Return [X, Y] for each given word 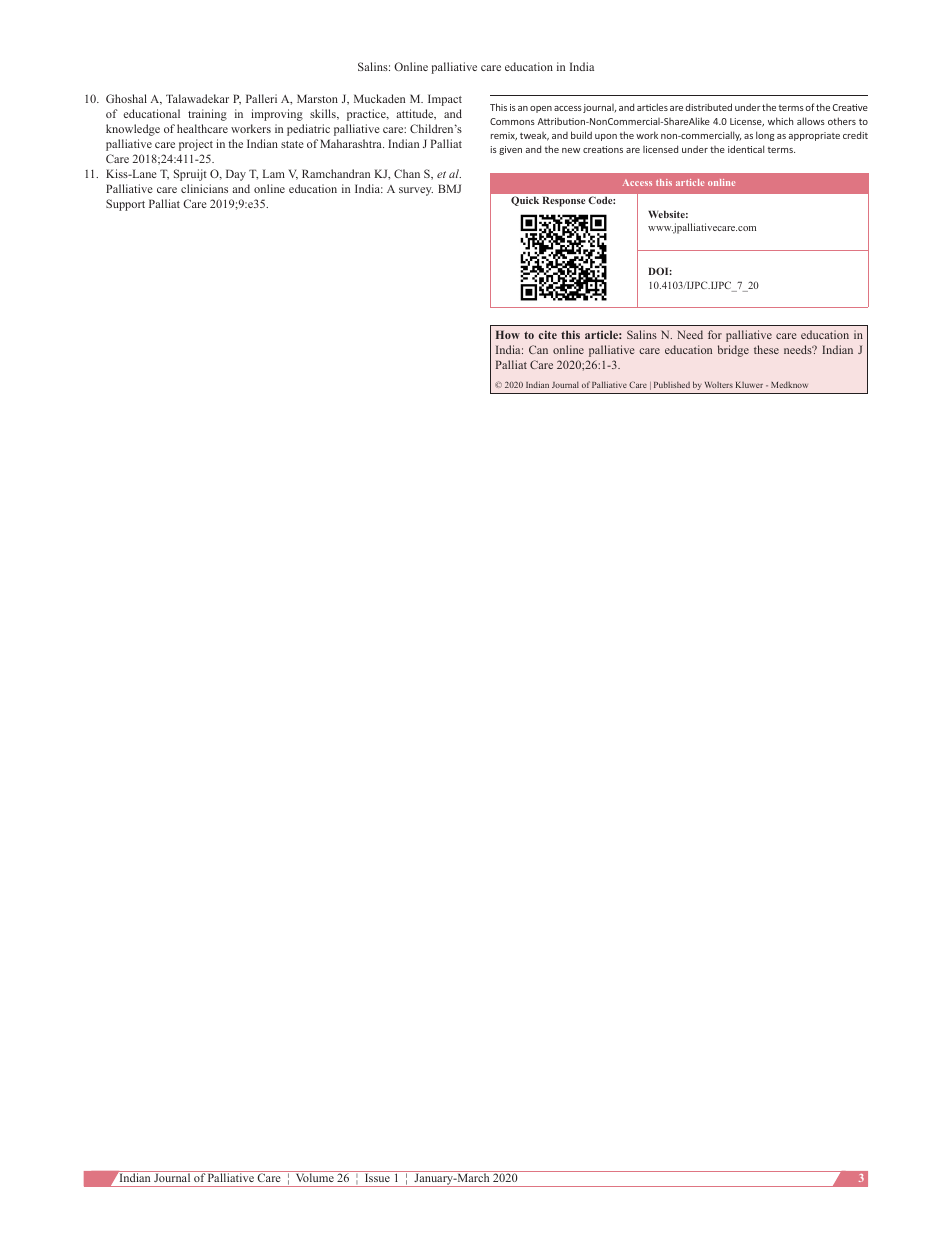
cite [548, 334]
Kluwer [749, 385]
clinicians [204, 188]
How [508, 334]
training [207, 115]
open [541, 109]
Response [564, 201]
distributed [709, 107]
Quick [525, 201]
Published [672, 384]
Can [538, 349]
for [715, 334]
